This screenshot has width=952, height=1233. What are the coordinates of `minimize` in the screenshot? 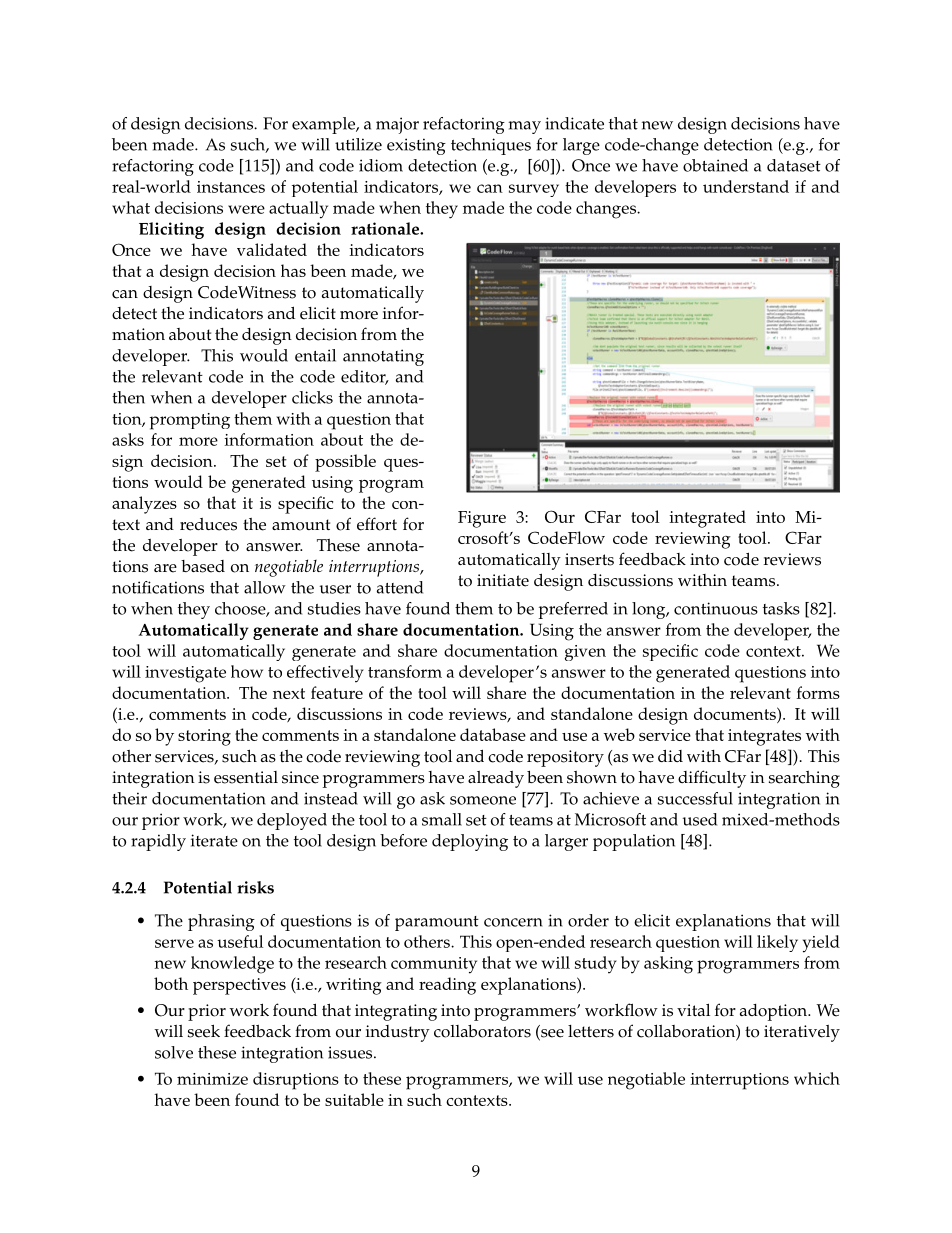 It's located at (212, 1079).
